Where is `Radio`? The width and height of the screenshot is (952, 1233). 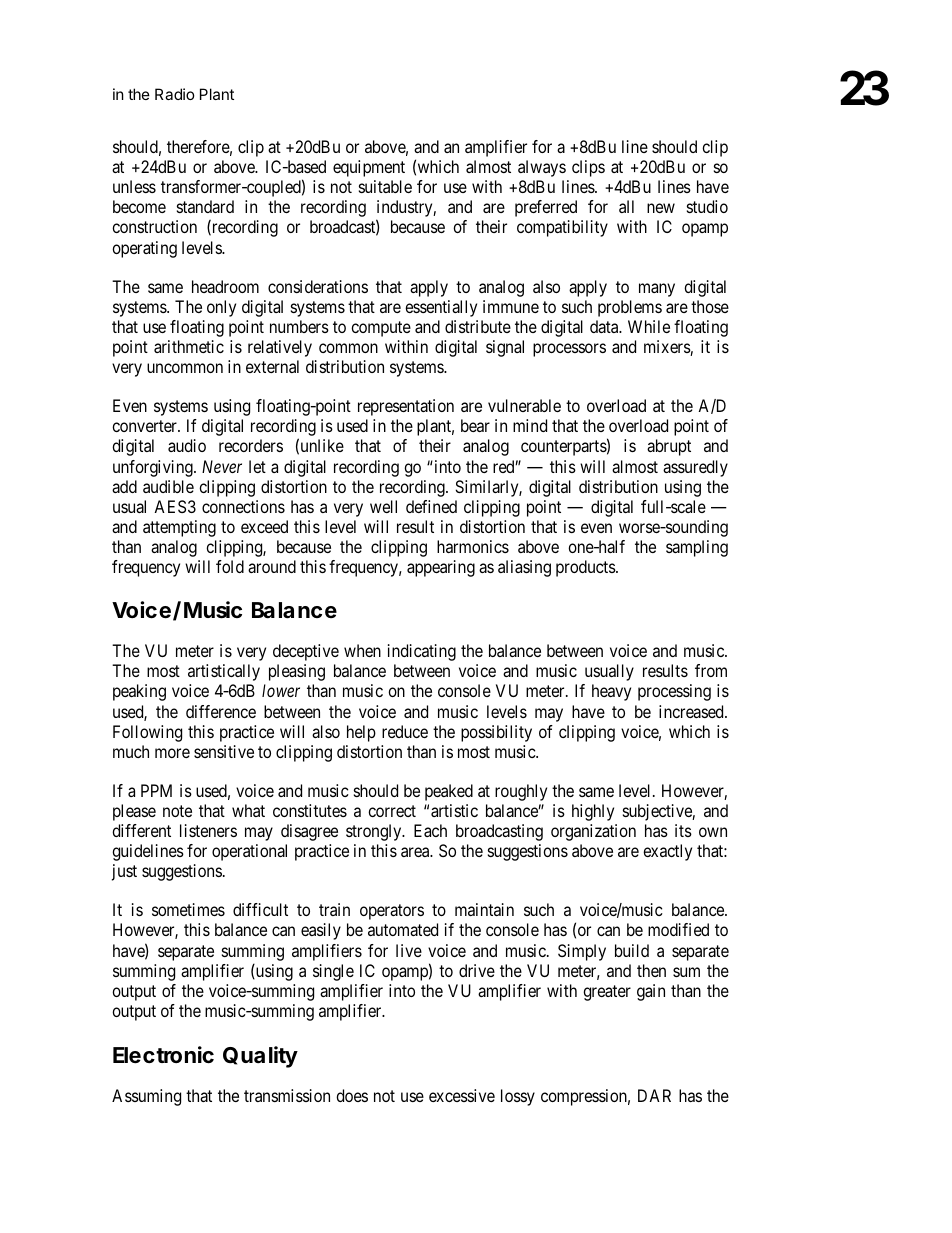
Radio is located at coordinates (175, 94).
